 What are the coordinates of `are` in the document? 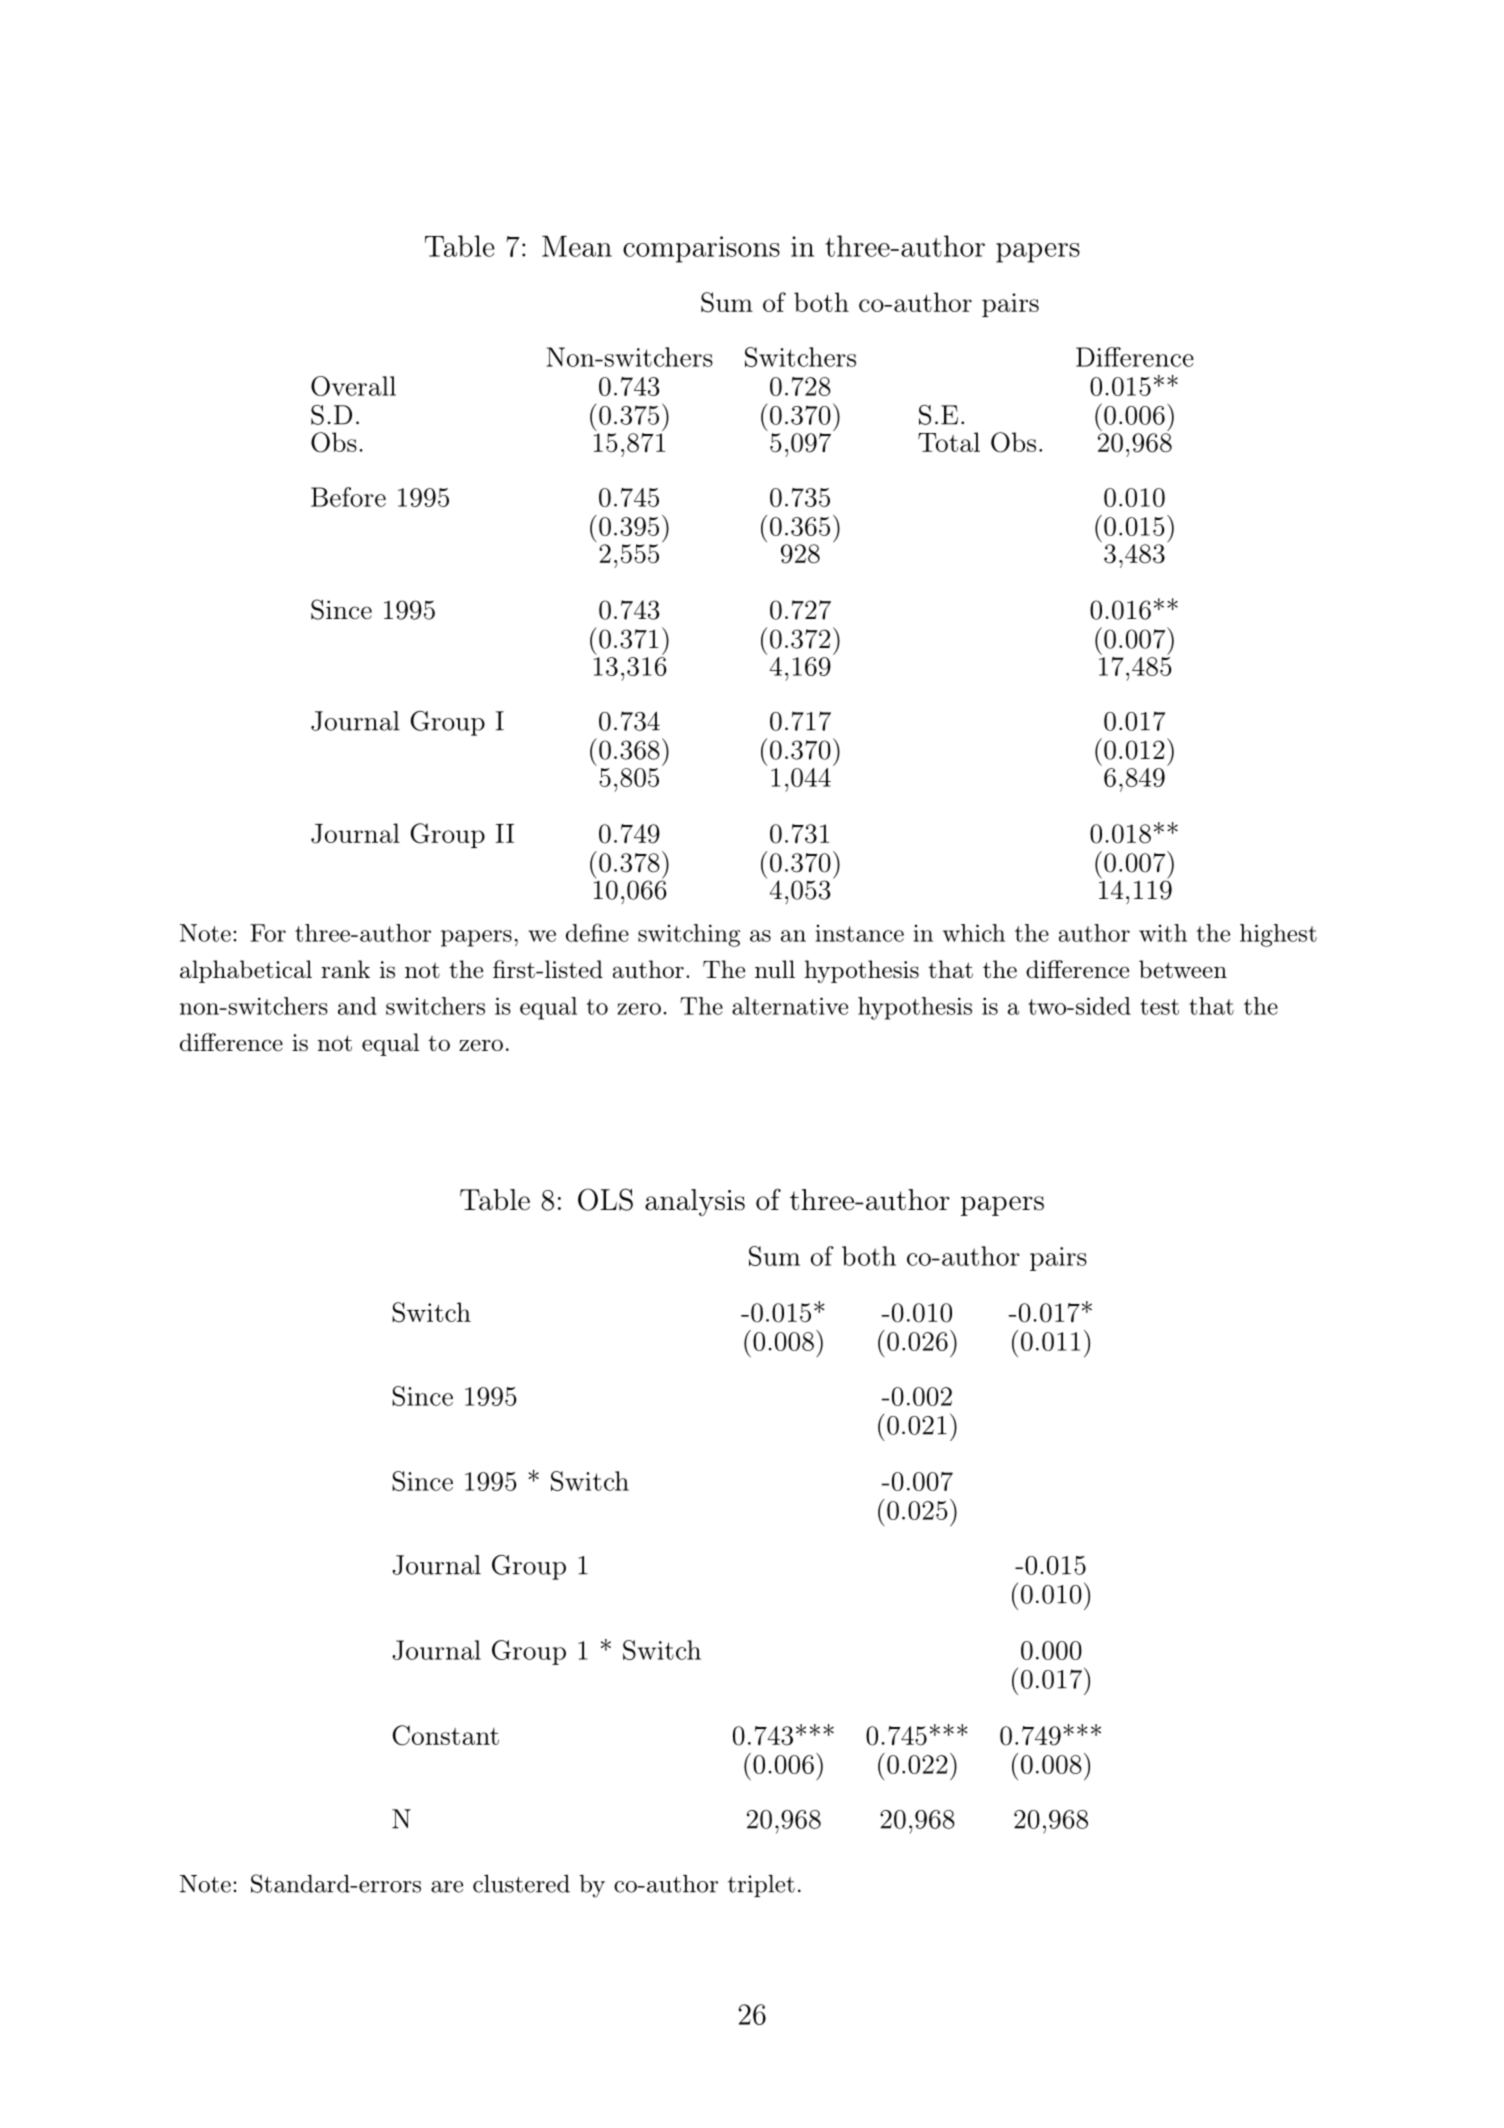 It's located at (447, 1887).
